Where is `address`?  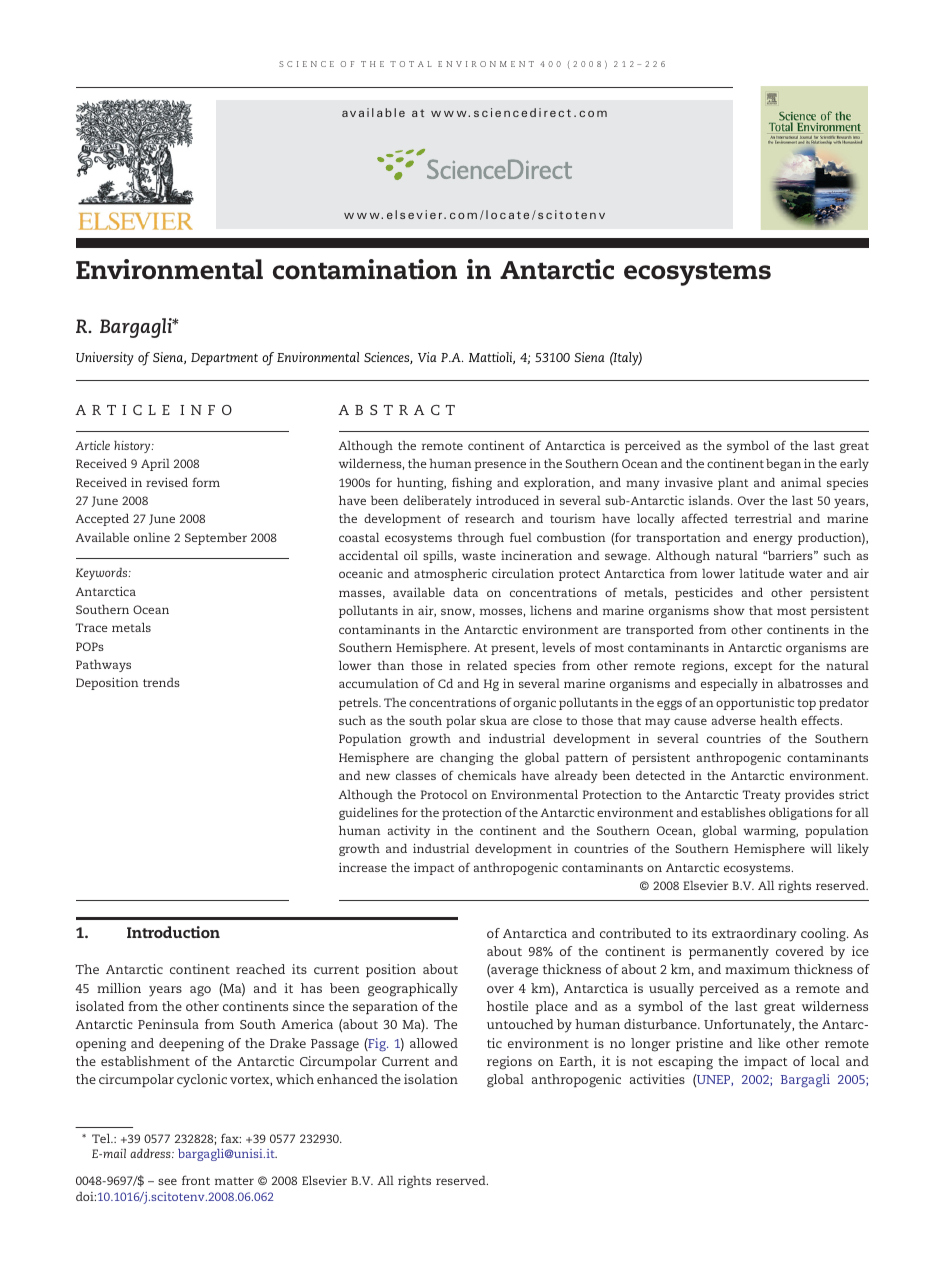
address is located at coordinates (151, 1153).
